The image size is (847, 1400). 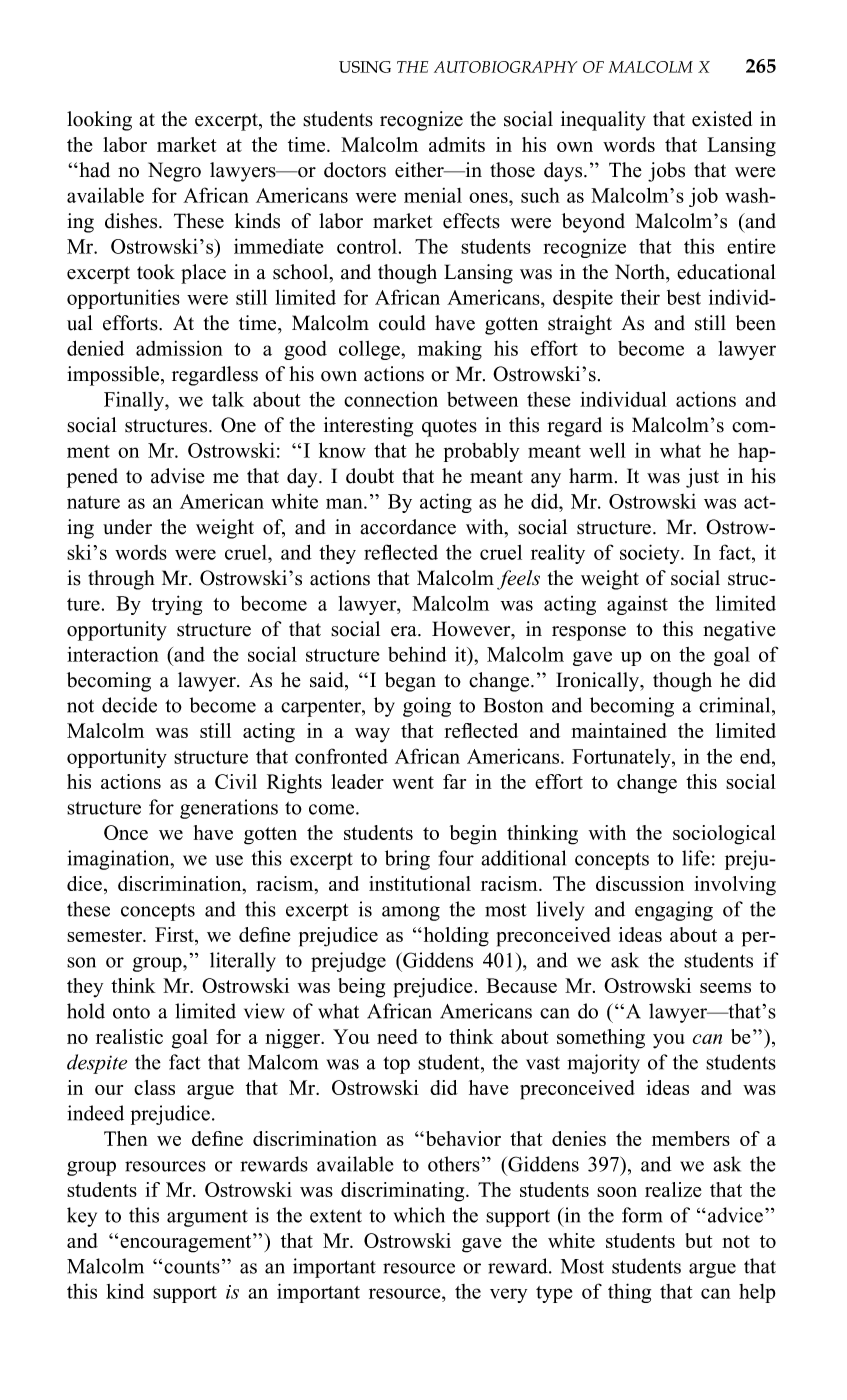 I want to click on counts, so click(x=192, y=1267).
